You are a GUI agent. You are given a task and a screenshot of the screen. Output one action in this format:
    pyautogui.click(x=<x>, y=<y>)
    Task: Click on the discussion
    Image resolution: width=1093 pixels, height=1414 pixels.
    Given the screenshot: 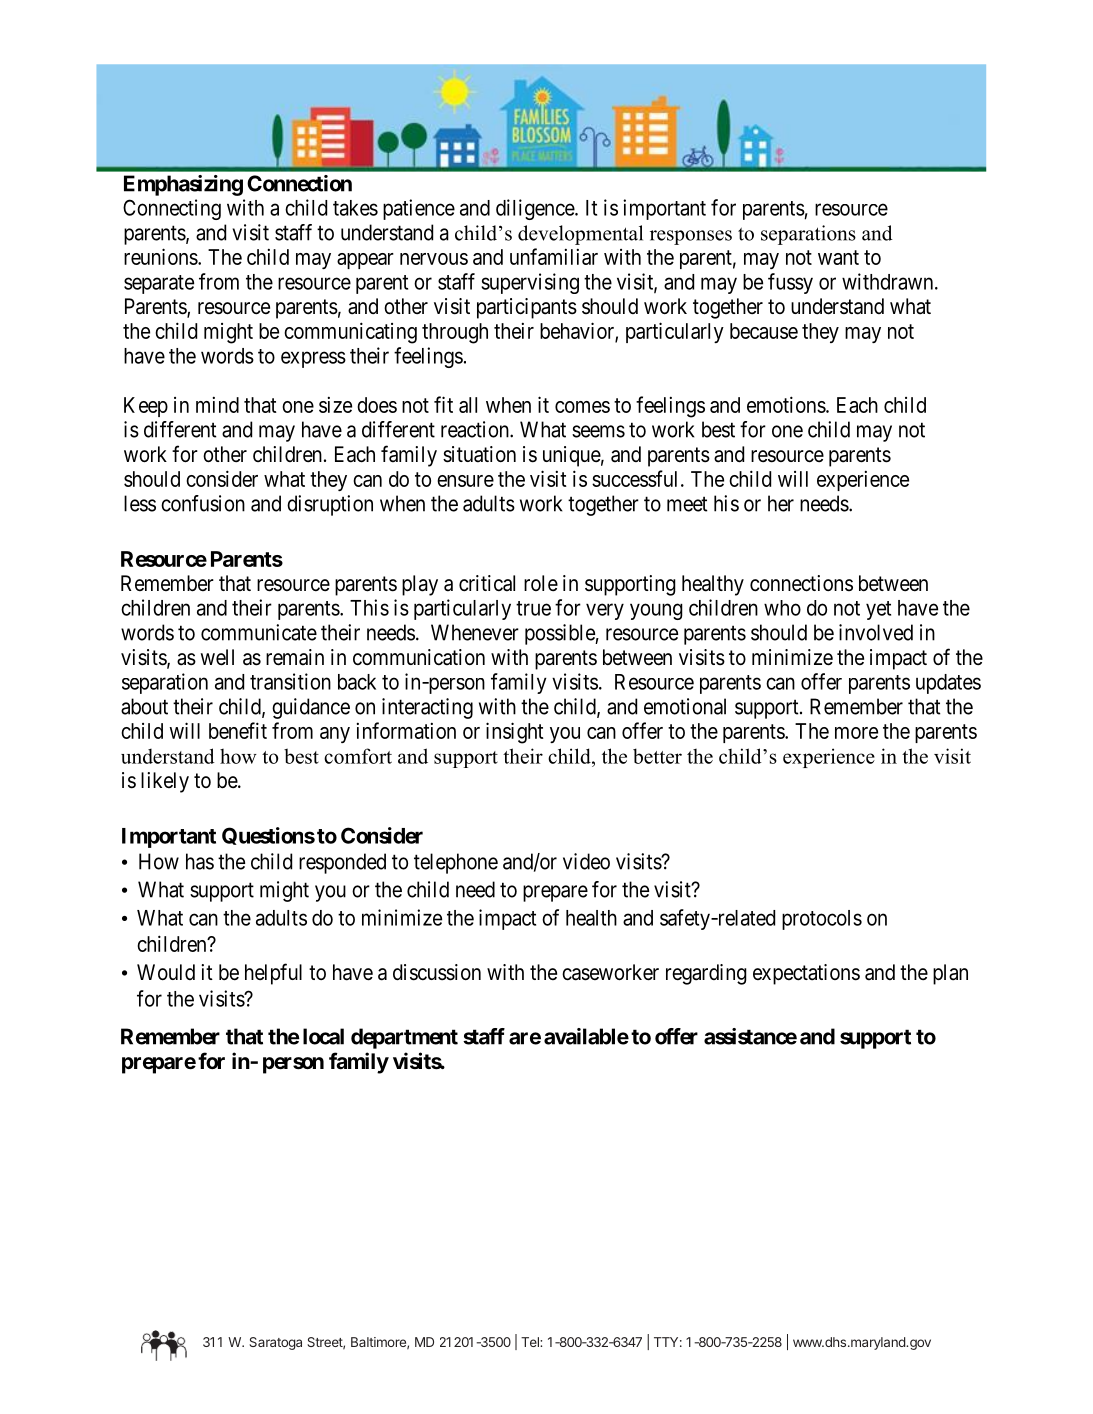 What is the action you would take?
    pyautogui.click(x=437, y=972)
